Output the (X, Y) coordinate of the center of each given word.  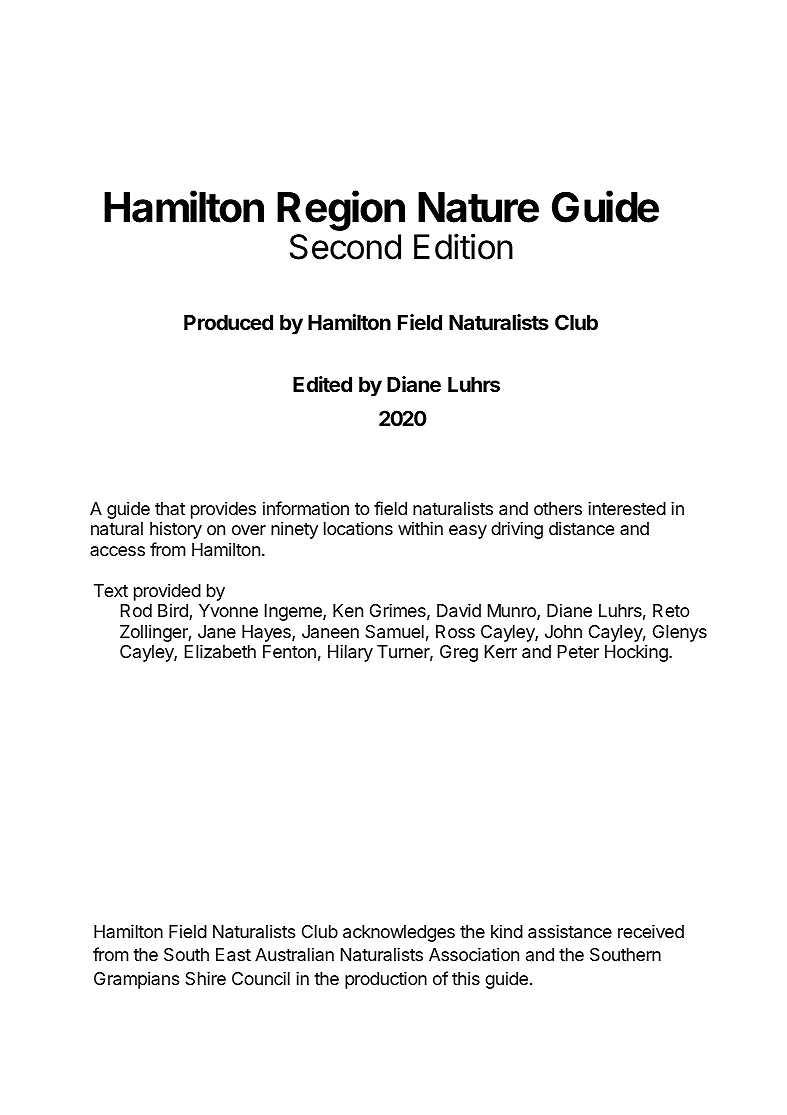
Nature (478, 207)
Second (345, 247)
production (386, 980)
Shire (205, 978)
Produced (228, 322)
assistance (570, 931)
